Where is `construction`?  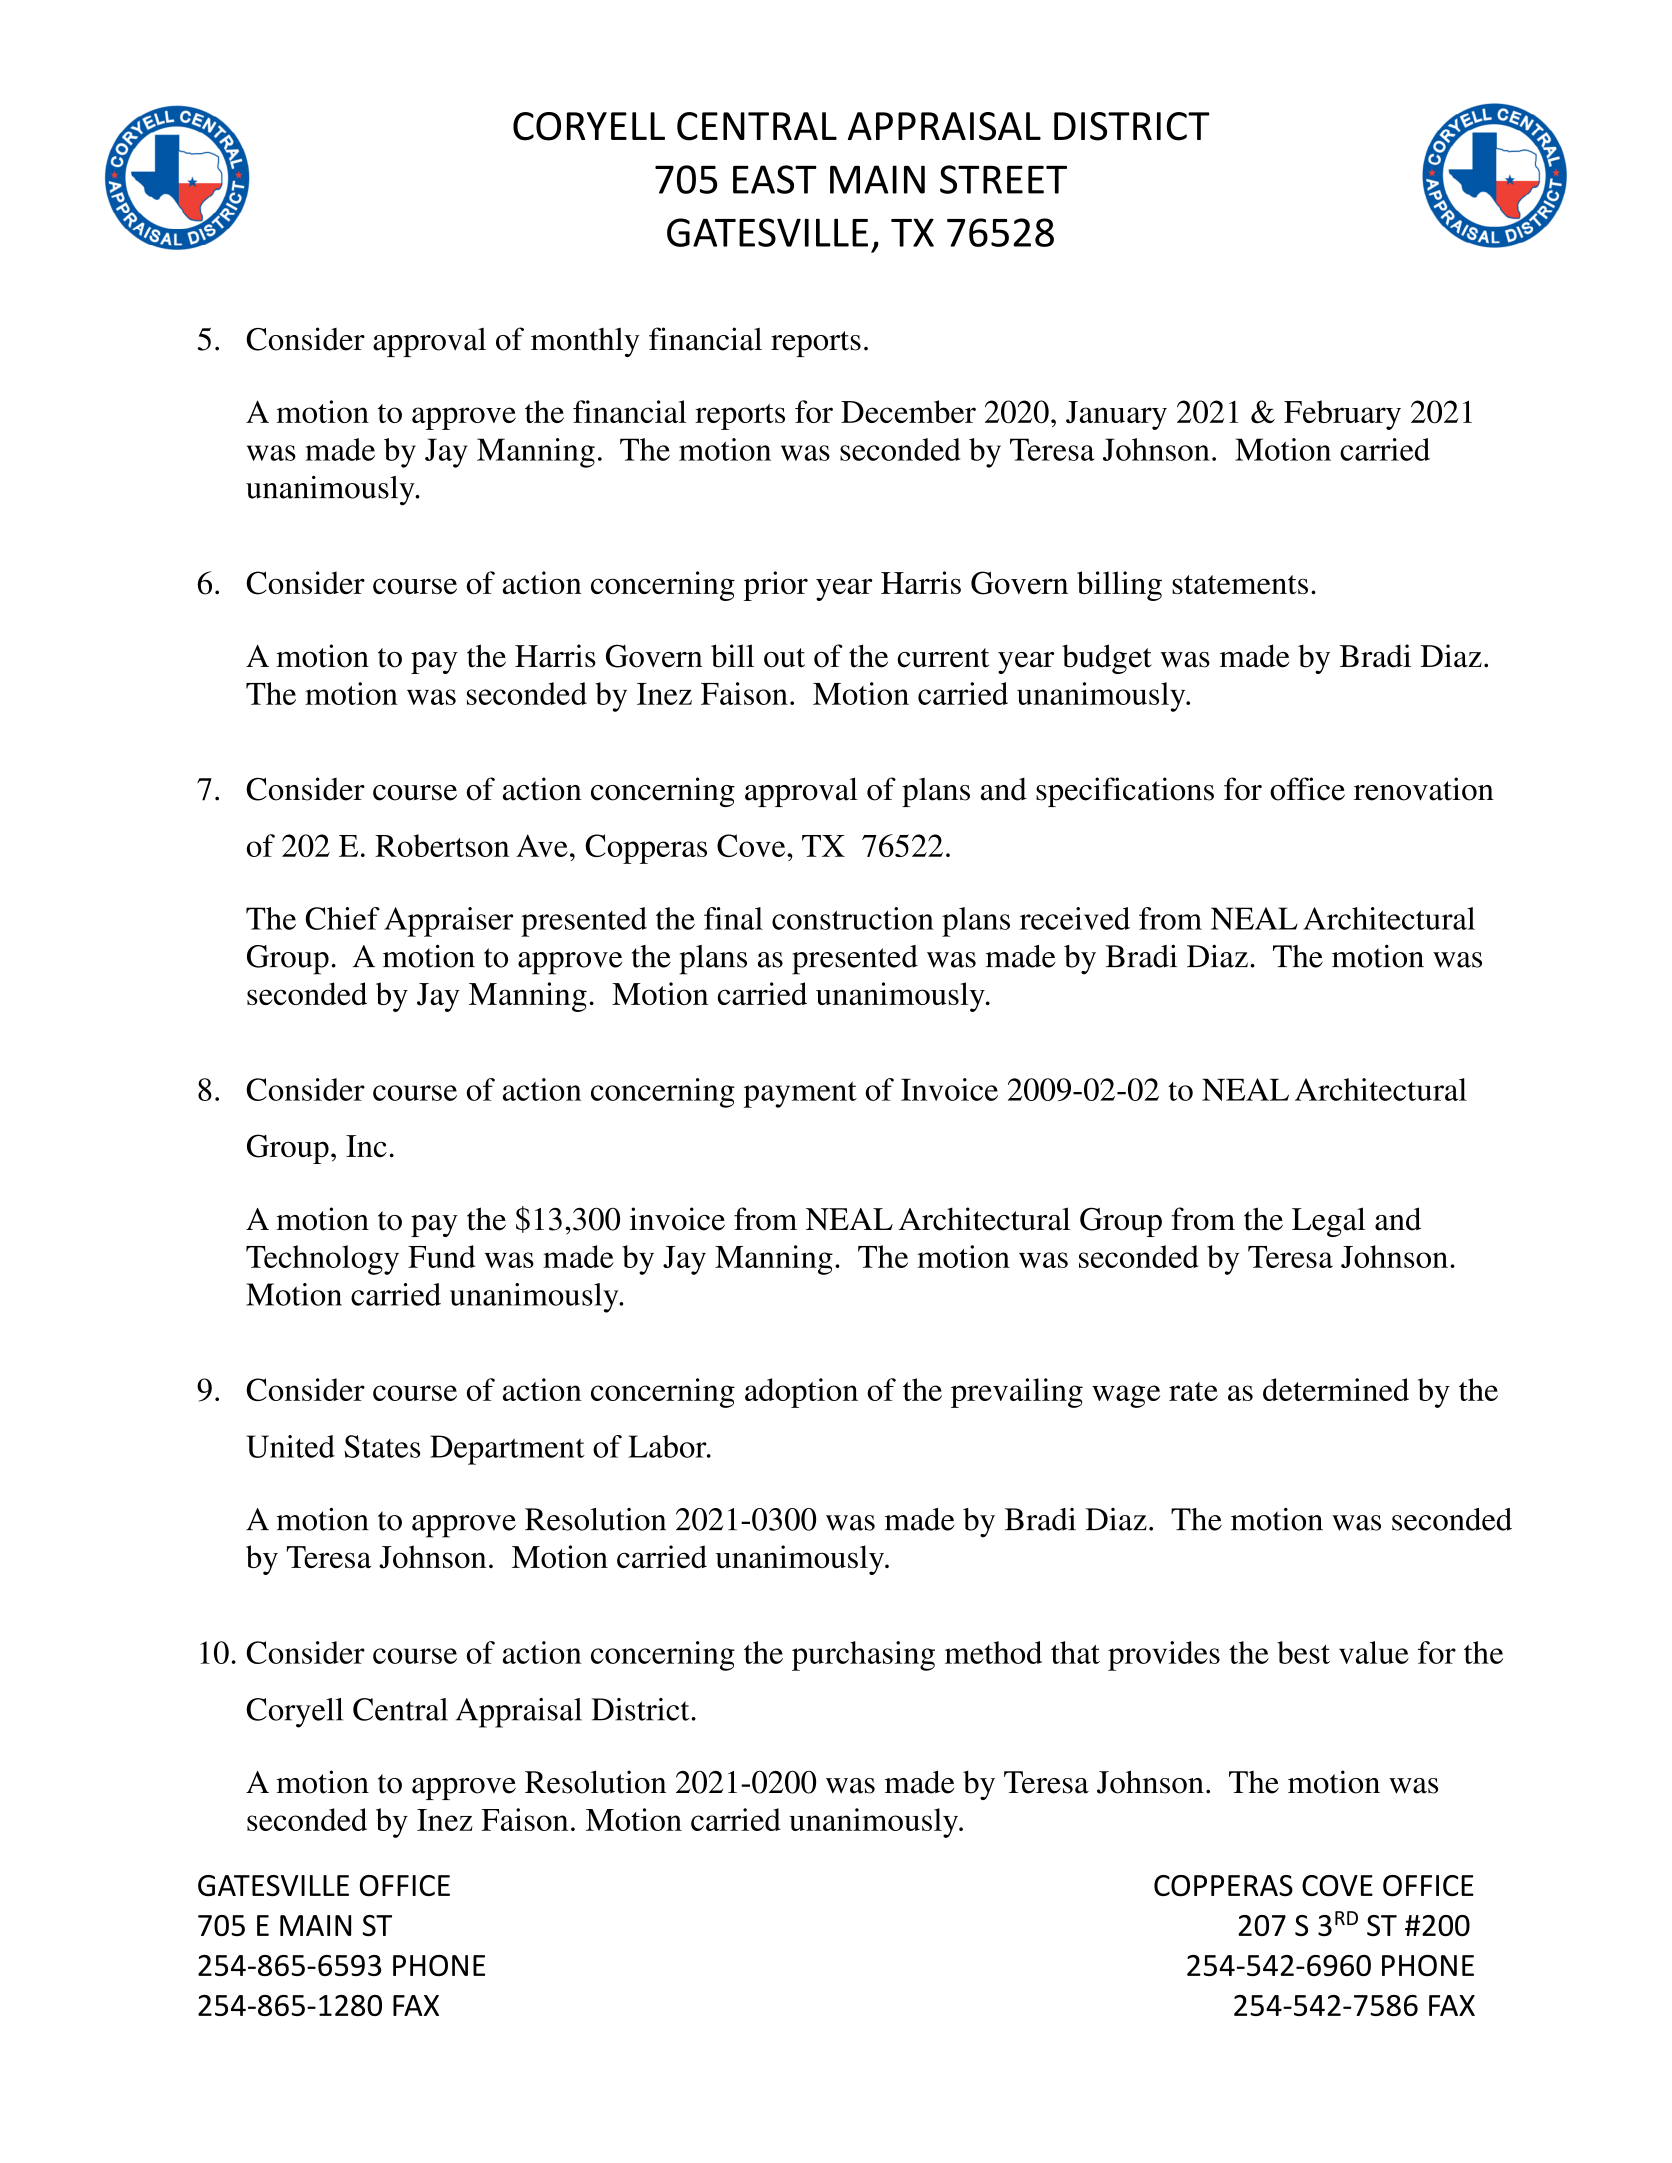
construction is located at coordinates (853, 918).
